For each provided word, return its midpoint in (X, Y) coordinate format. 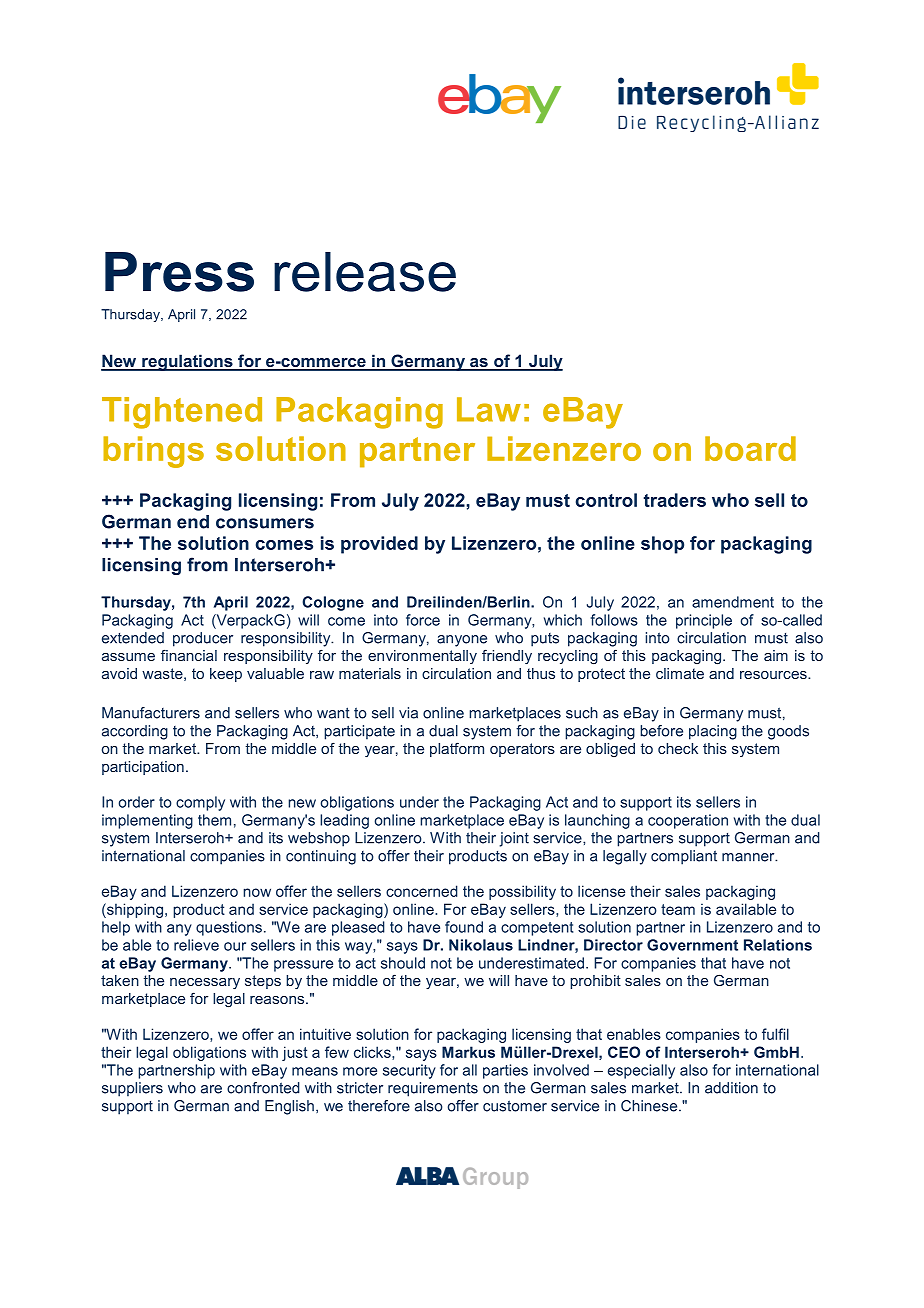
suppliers (132, 1089)
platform (457, 749)
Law (489, 409)
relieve (196, 945)
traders (675, 500)
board (750, 448)
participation (143, 768)
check (678, 748)
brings (153, 452)
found (464, 927)
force (423, 620)
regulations (187, 362)
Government (692, 945)
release (365, 272)
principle (704, 621)
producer (203, 639)
